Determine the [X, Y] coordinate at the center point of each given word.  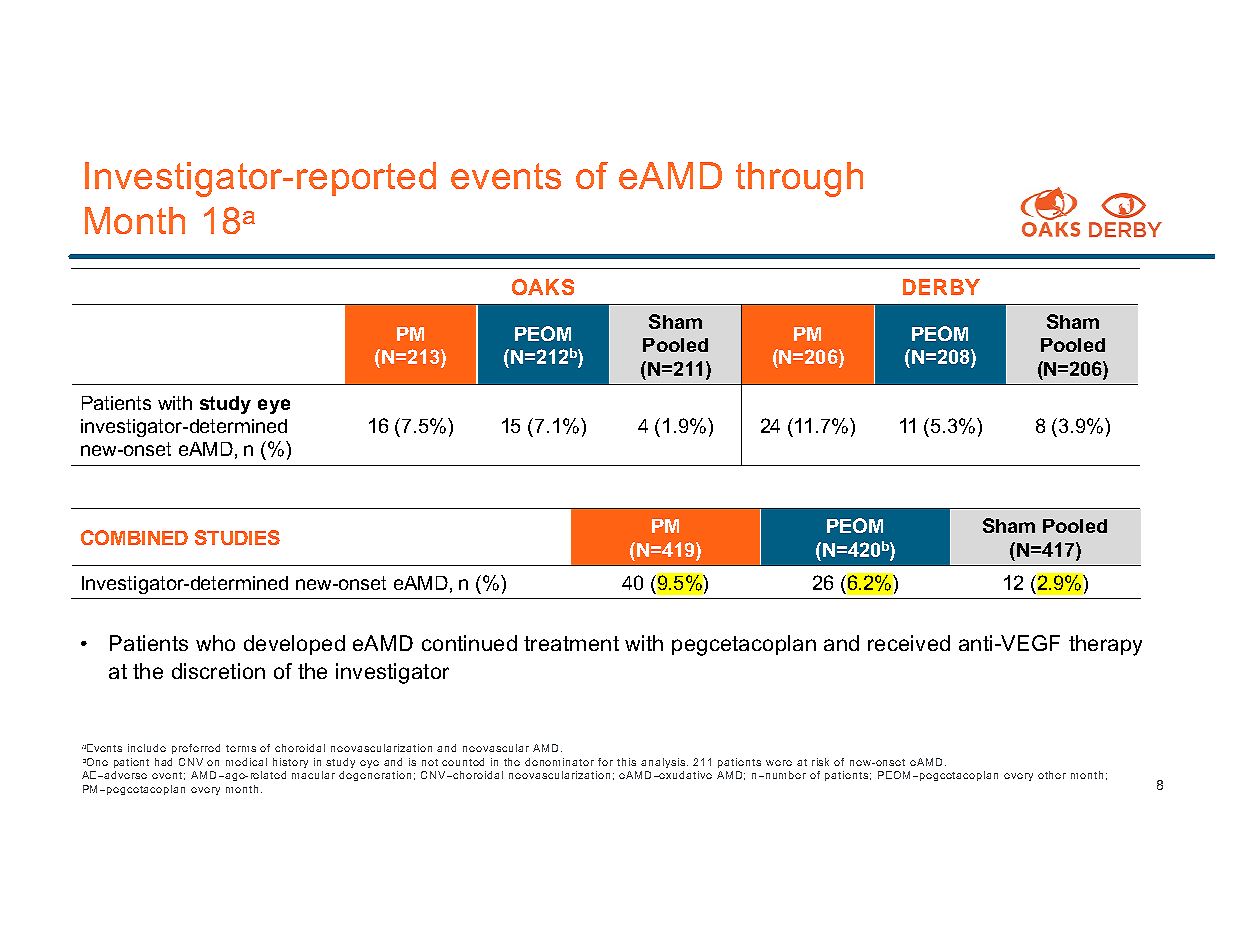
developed [294, 645]
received [909, 643]
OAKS [543, 287]
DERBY [941, 287]
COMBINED [134, 537]
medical [246, 762]
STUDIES [237, 537]
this [626, 762]
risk [820, 762]
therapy [1105, 645]
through [799, 179]
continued [469, 643]
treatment [571, 643]
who [215, 643]
